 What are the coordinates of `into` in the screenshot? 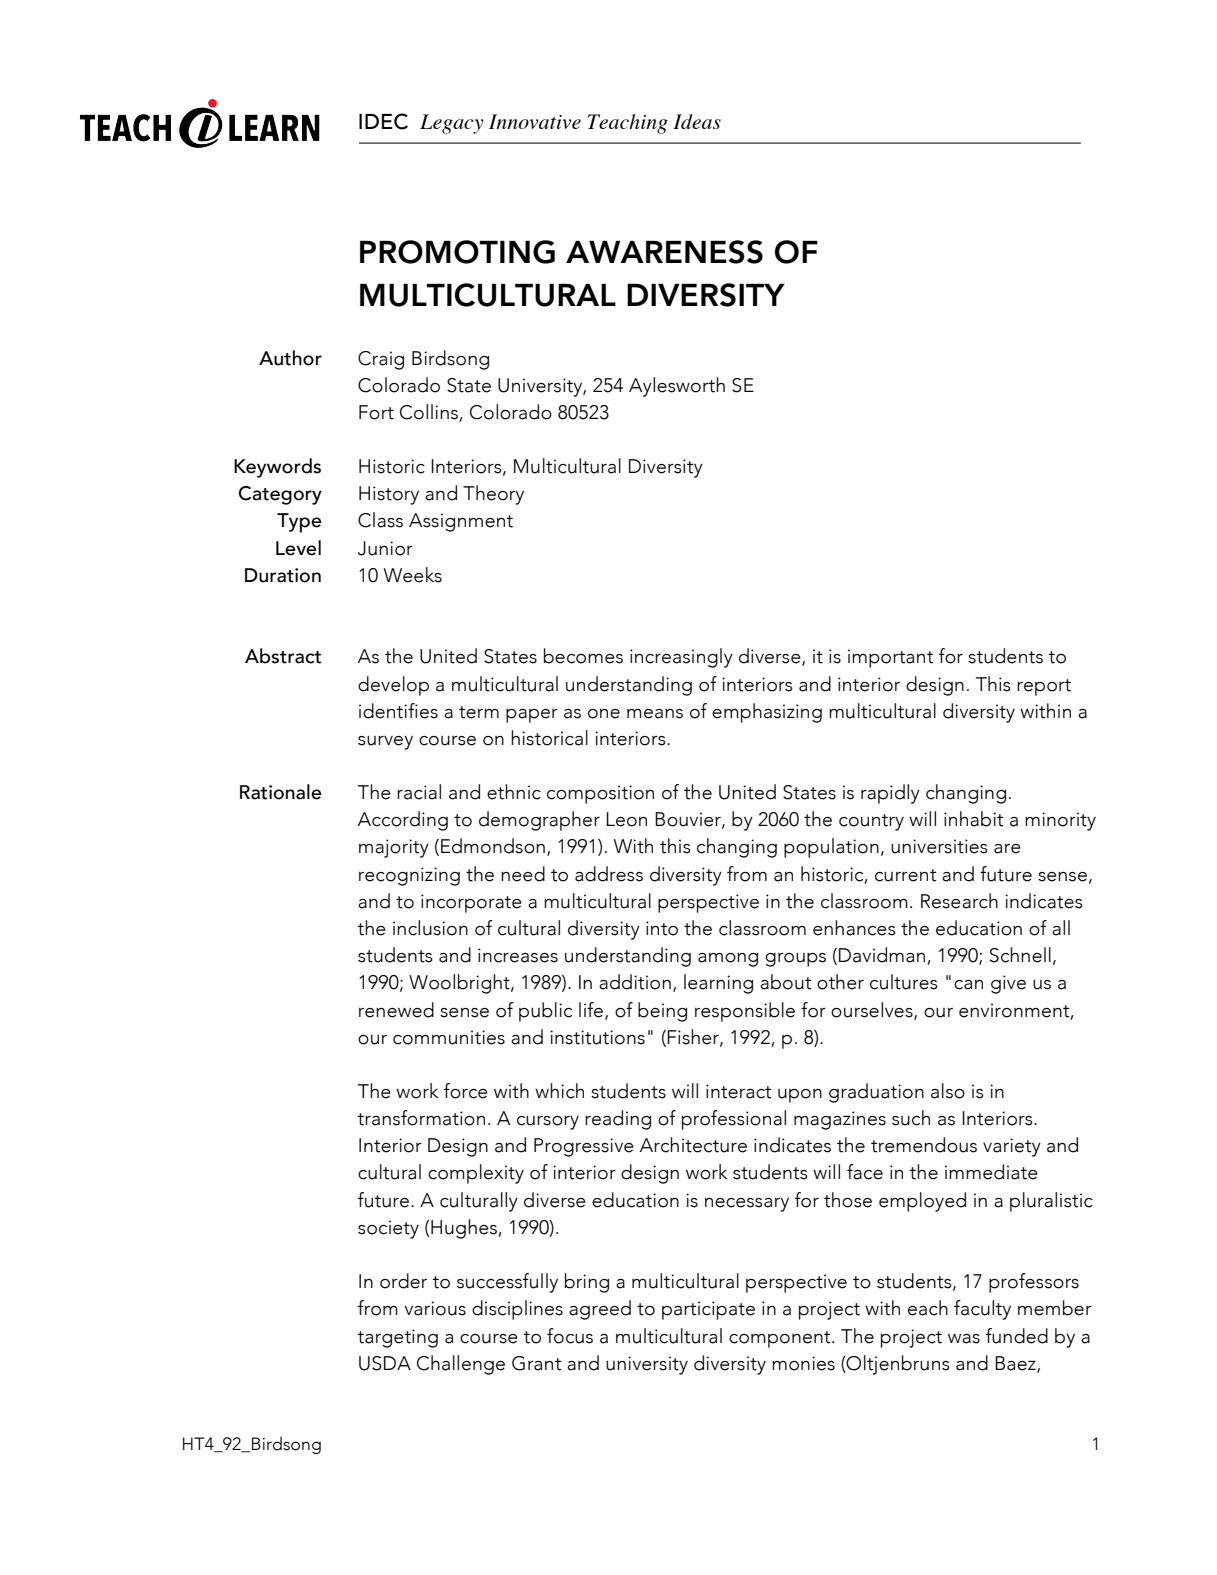 It's located at (662, 928).
